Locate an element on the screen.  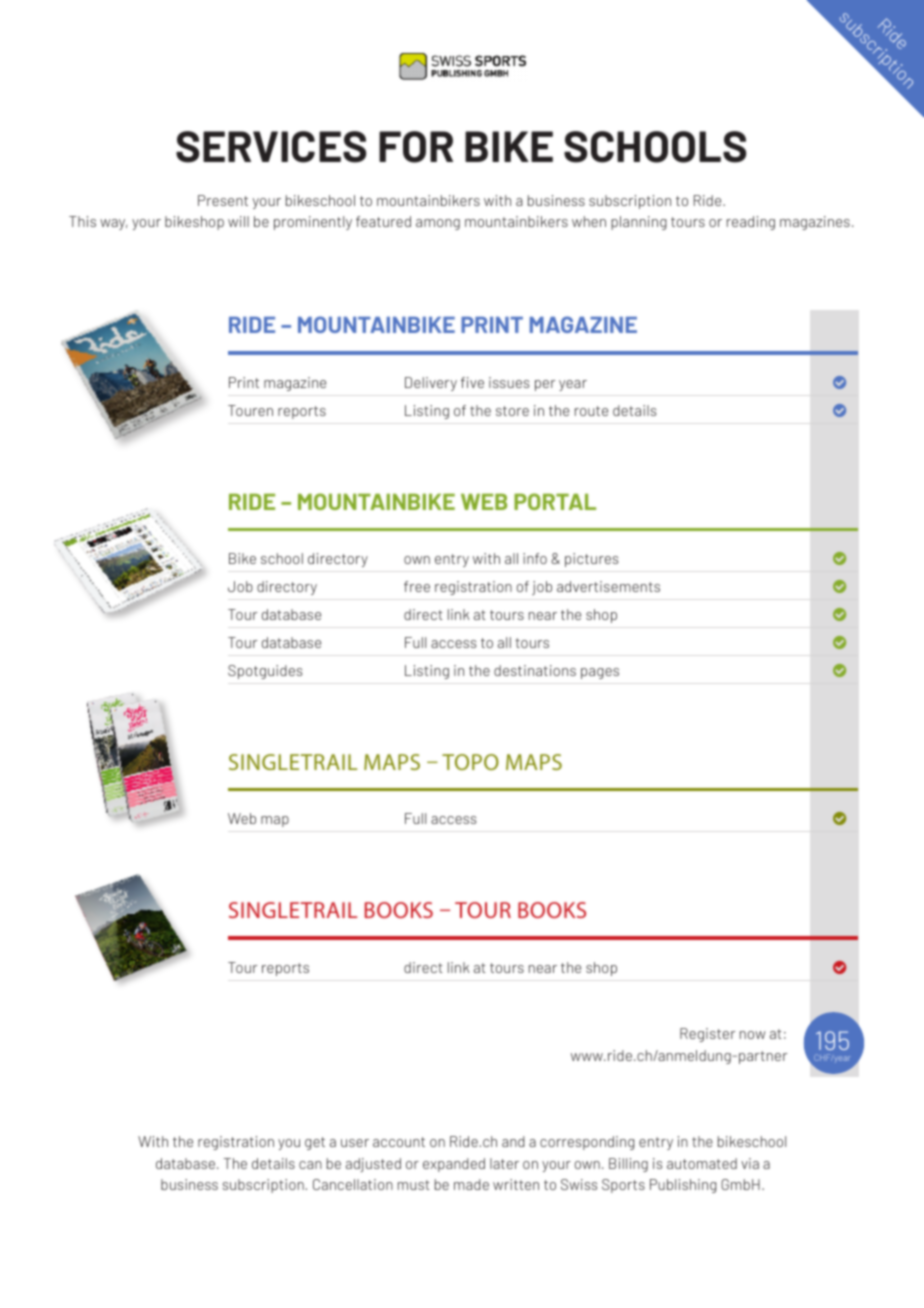
planning is located at coordinates (639, 223).
